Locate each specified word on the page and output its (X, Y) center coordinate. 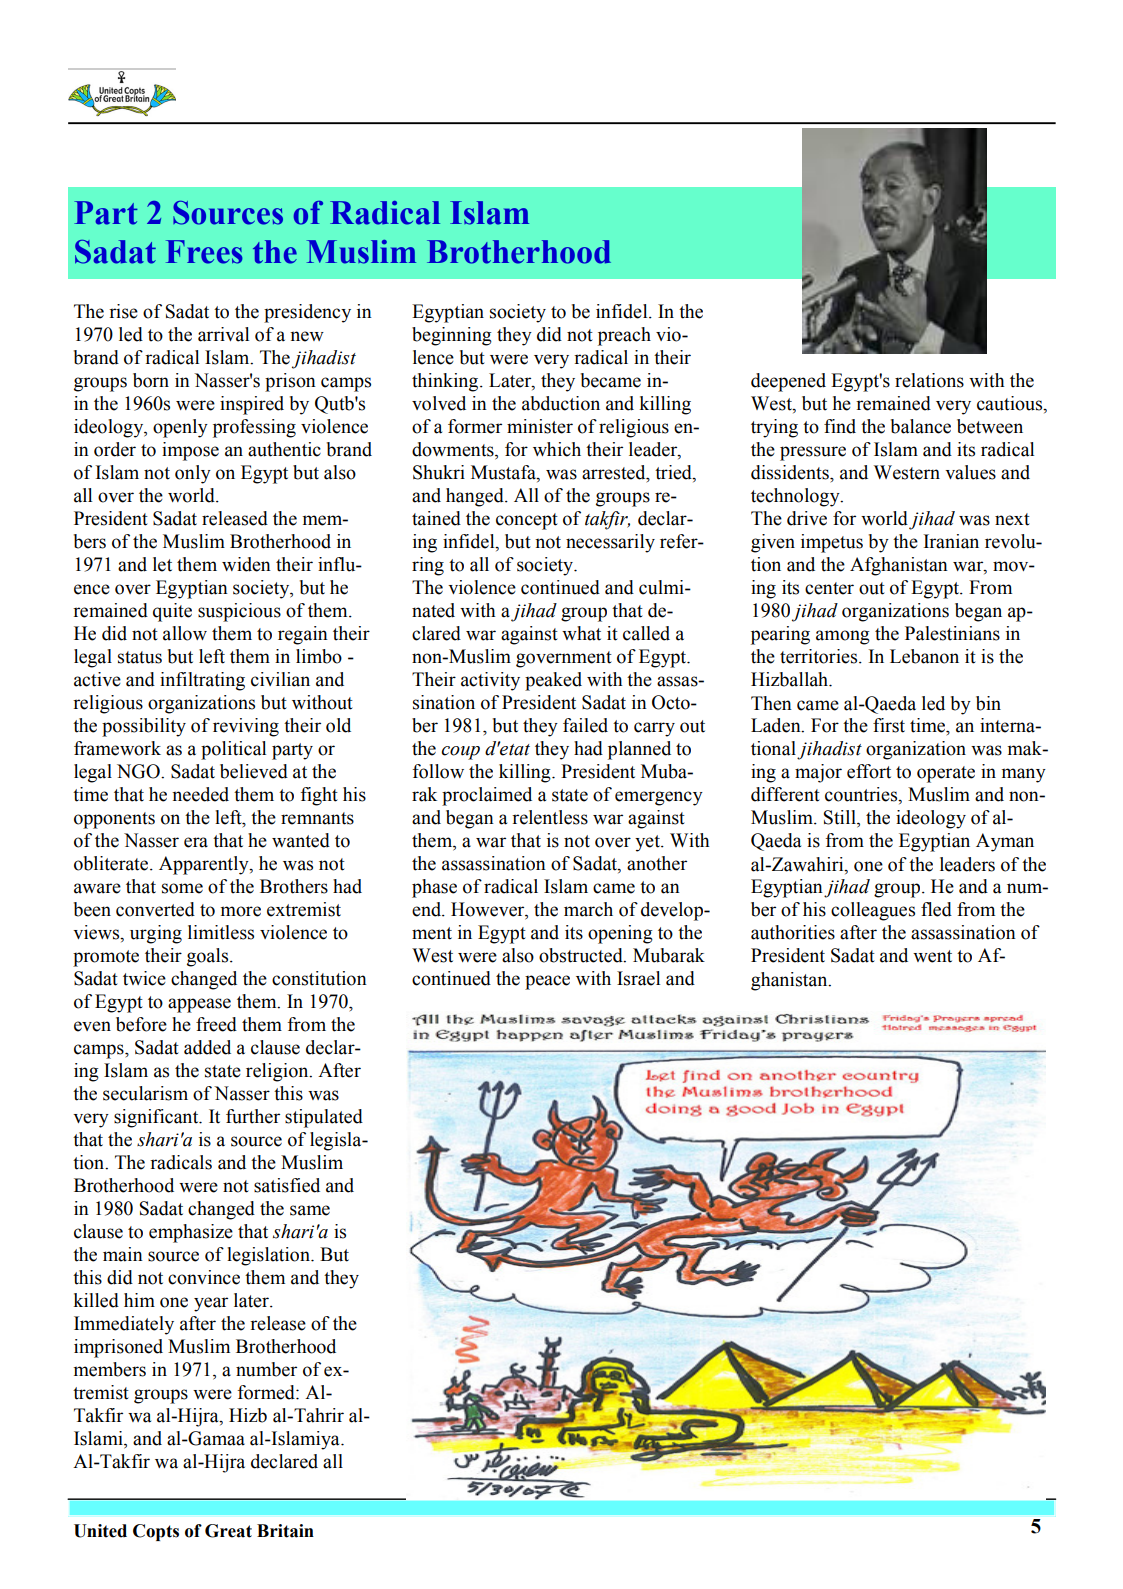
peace (547, 982)
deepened (788, 382)
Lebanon (924, 656)
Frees (204, 252)
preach (624, 336)
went (932, 956)
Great (228, 1531)
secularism (145, 1093)
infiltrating (202, 681)
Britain (285, 1531)
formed (267, 1392)
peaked (553, 681)
